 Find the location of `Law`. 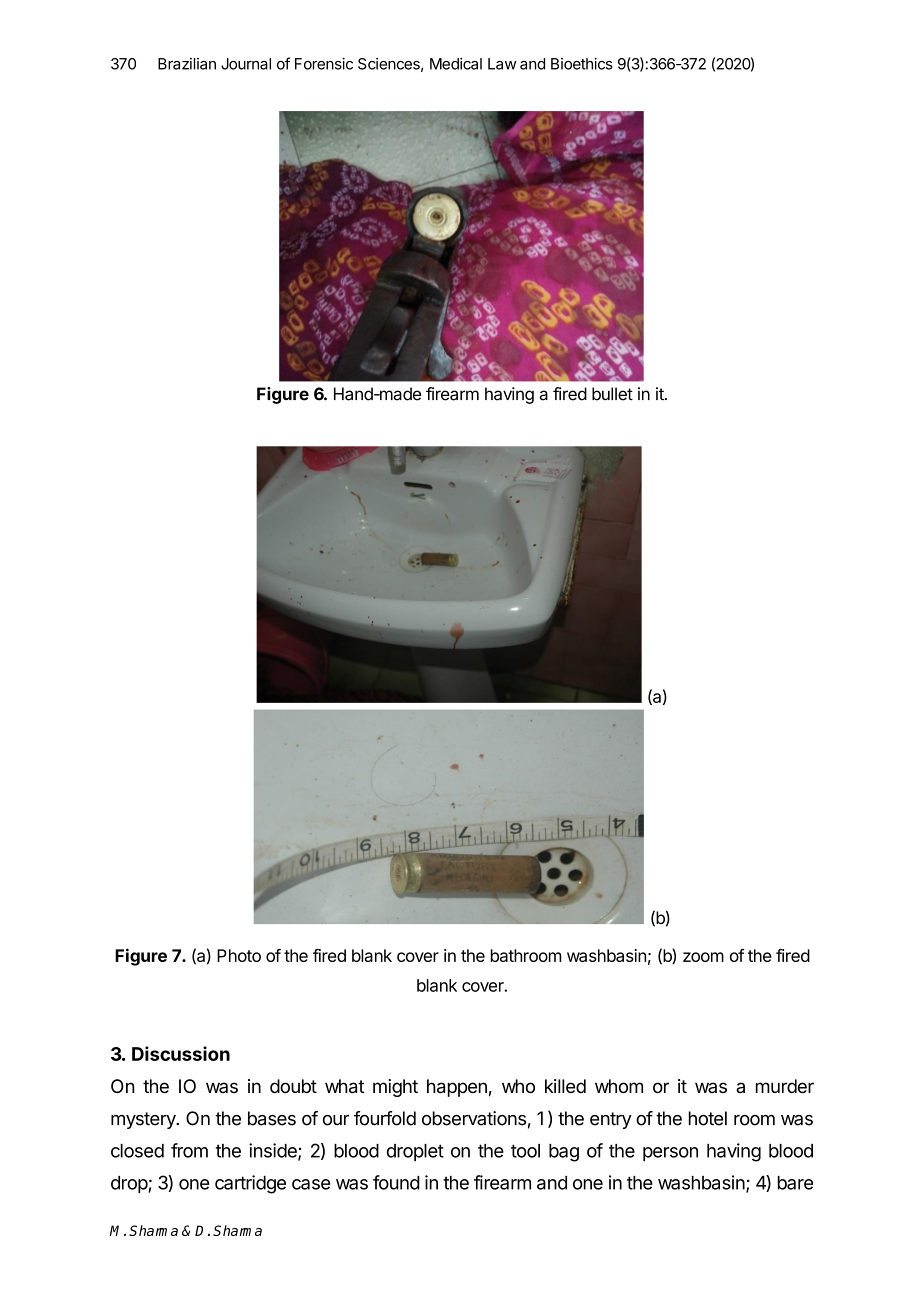

Law is located at coordinates (502, 64).
